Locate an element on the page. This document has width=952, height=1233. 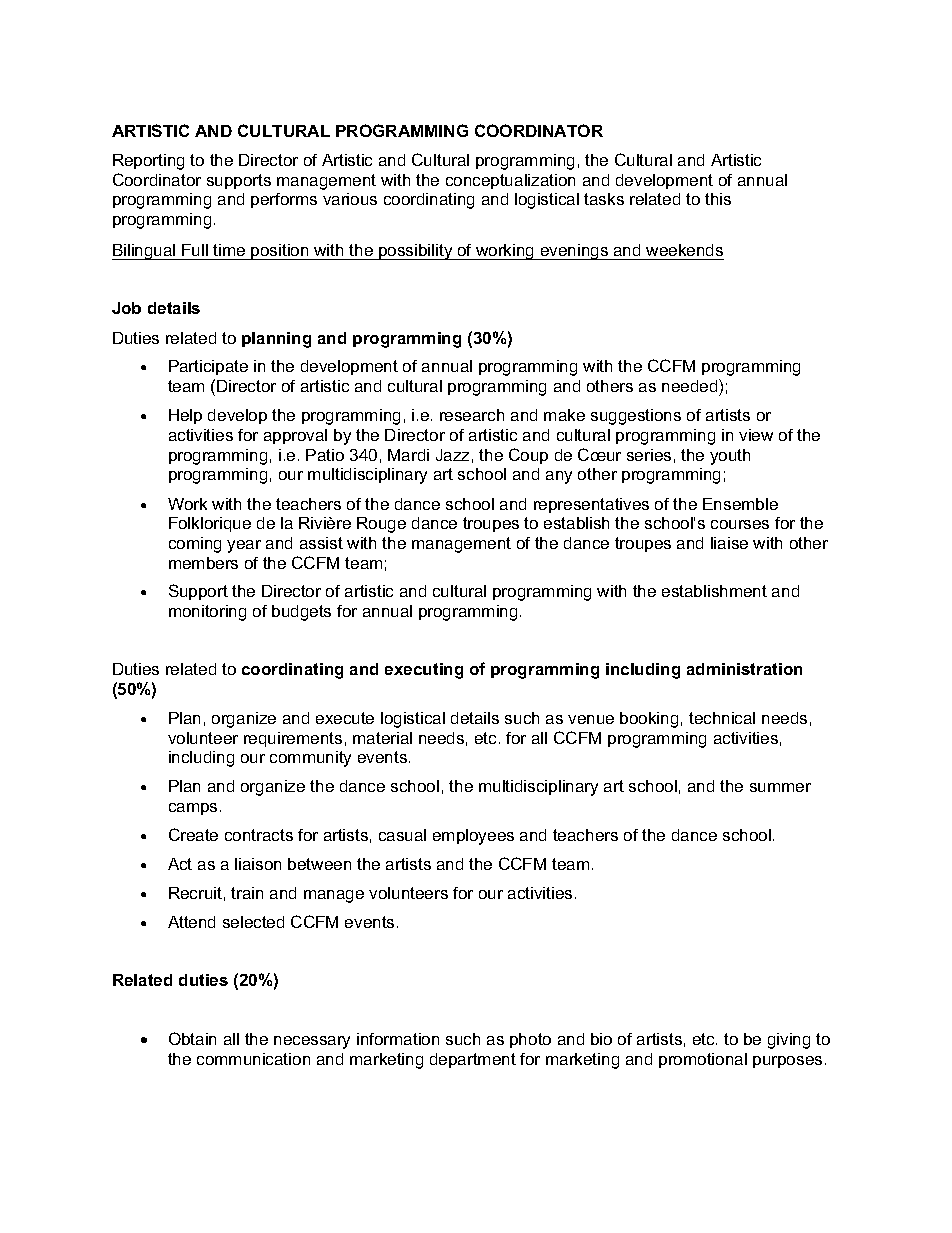
Mardi is located at coordinates (408, 455).
